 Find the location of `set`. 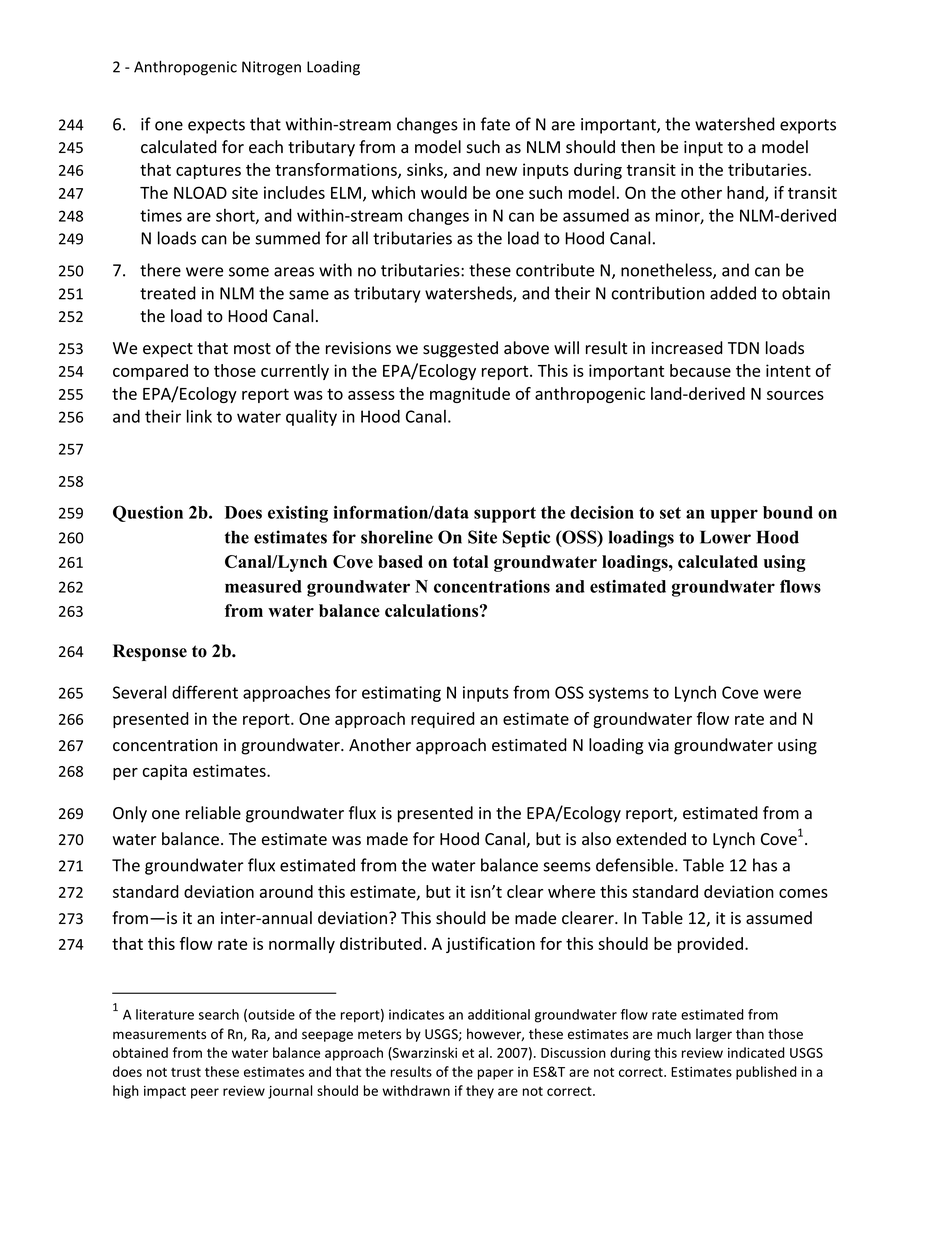

set is located at coordinates (670, 513).
